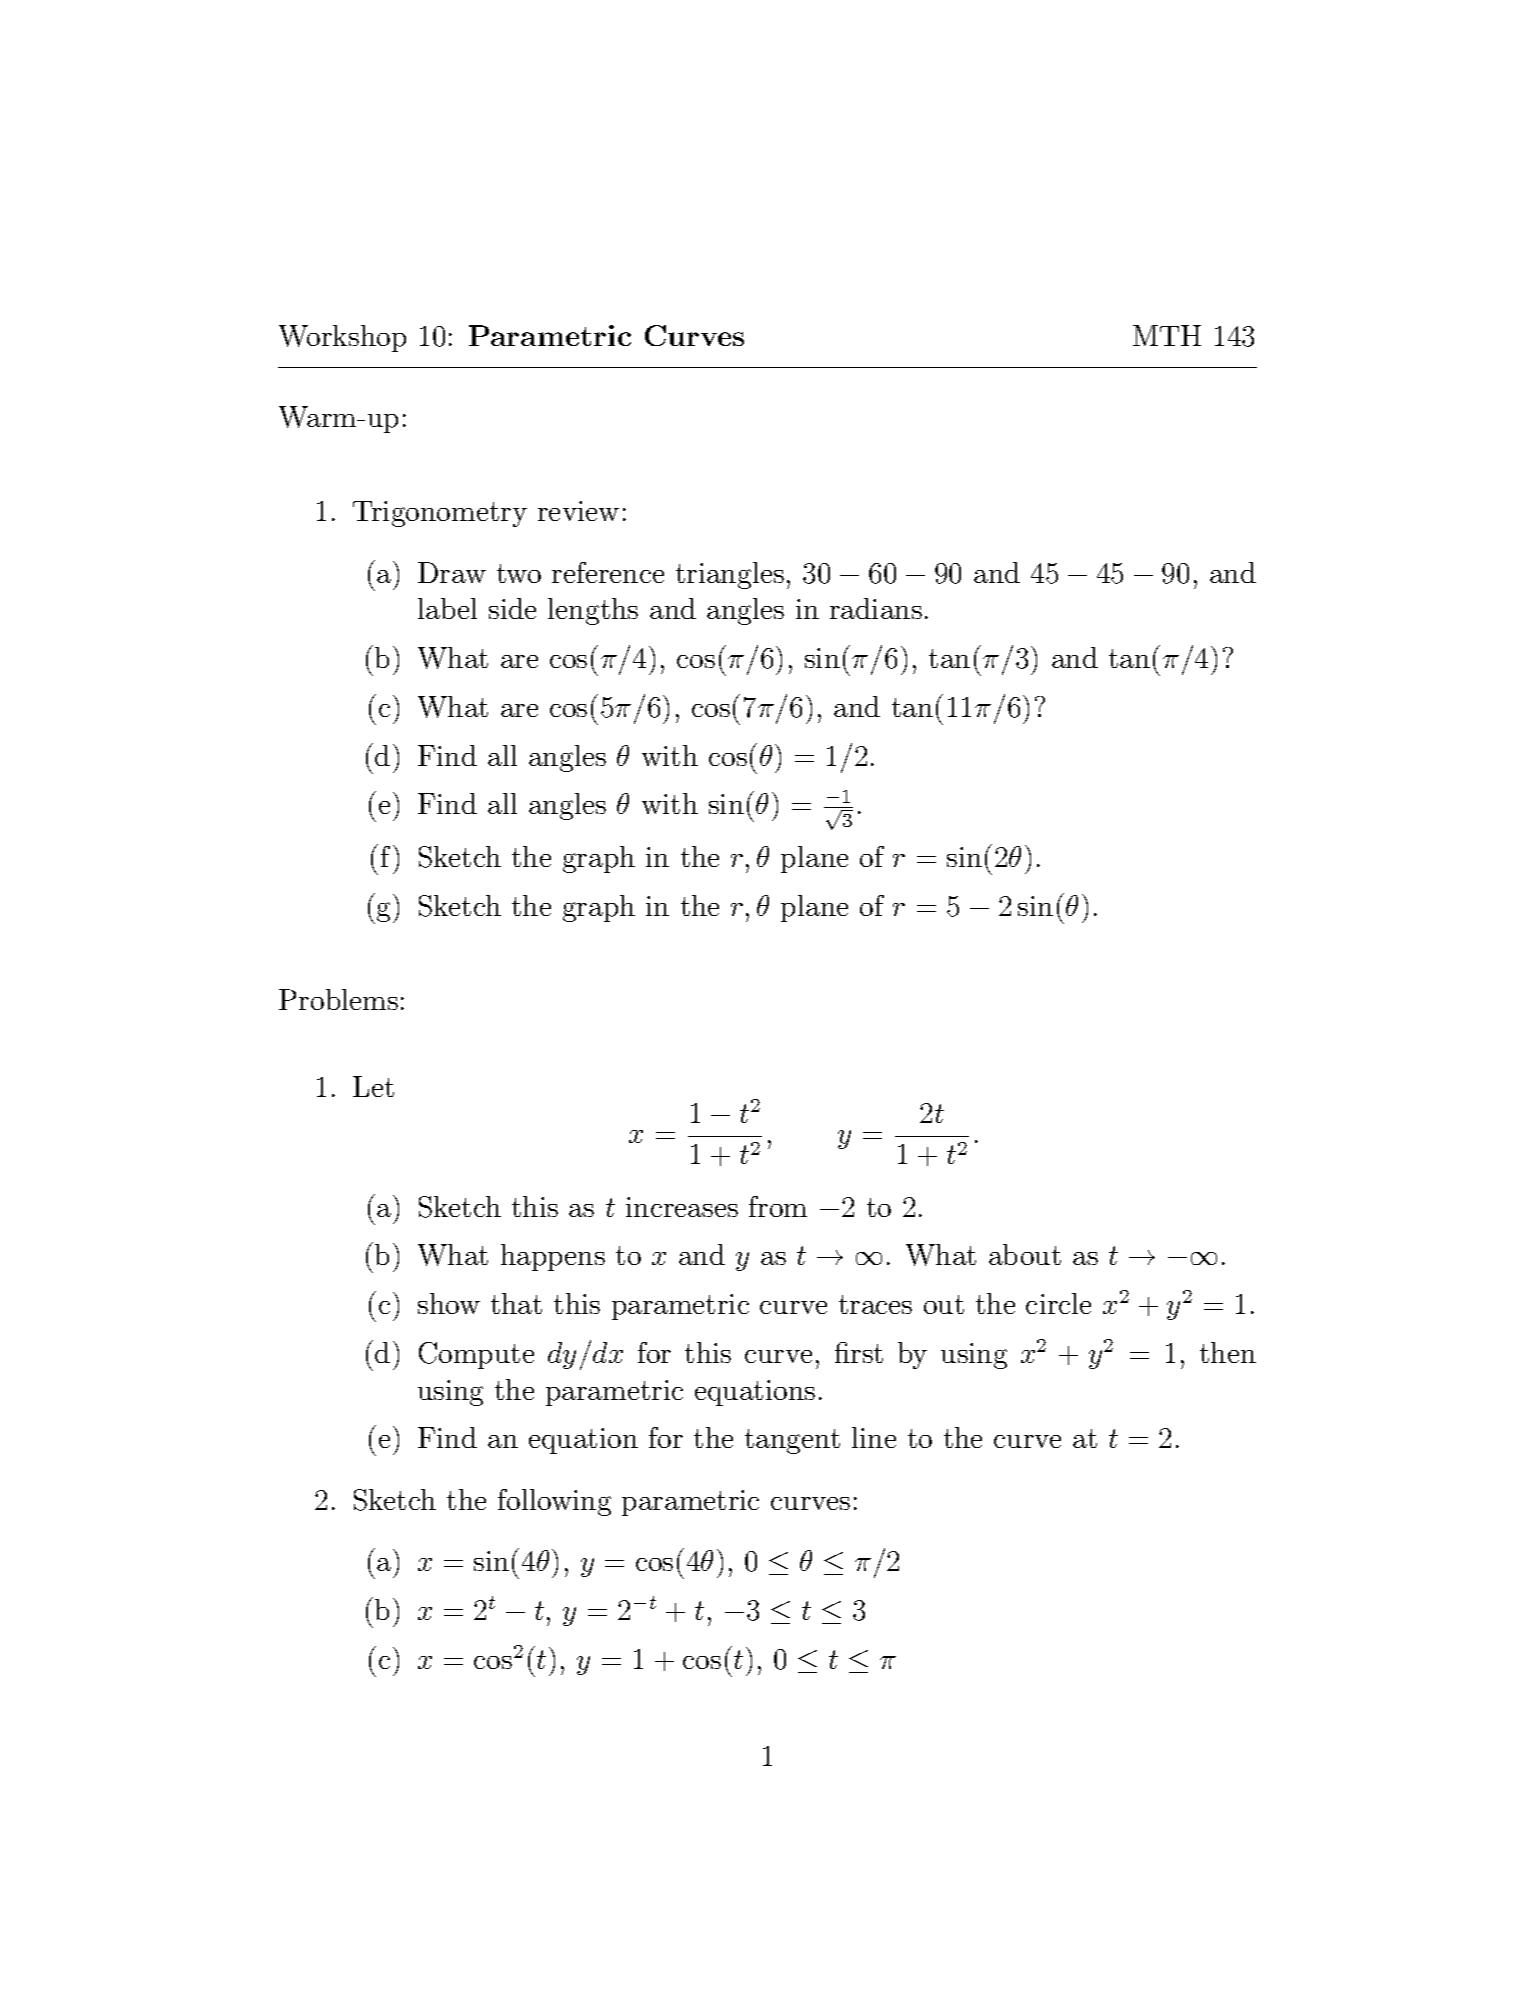 The height and width of the document is (1993, 1540). I want to click on following, so click(554, 1502).
